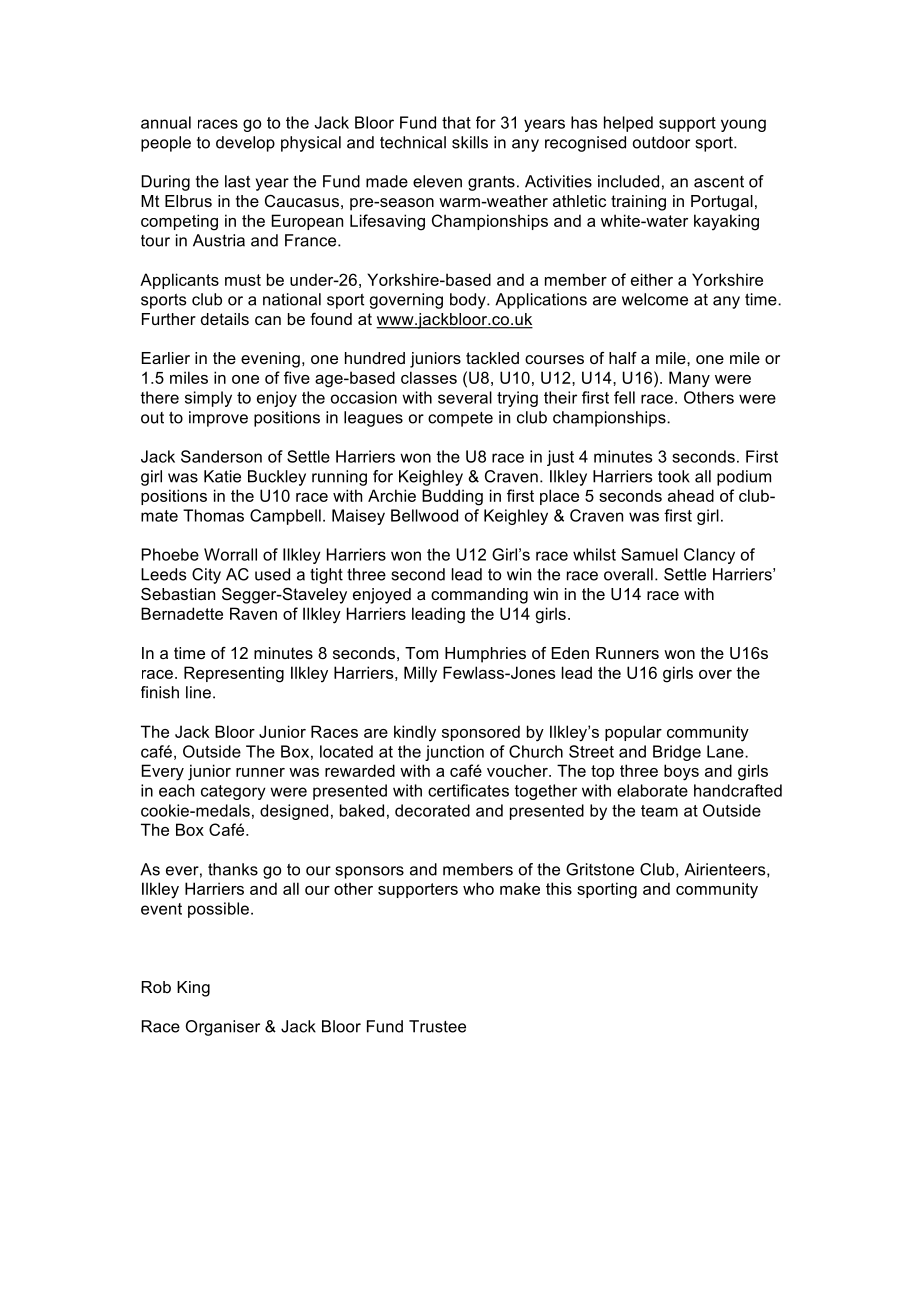 The width and height of the screenshot is (924, 1308). What do you see at coordinates (689, 379) in the screenshot?
I see `Many` at bounding box center [689, 379].
